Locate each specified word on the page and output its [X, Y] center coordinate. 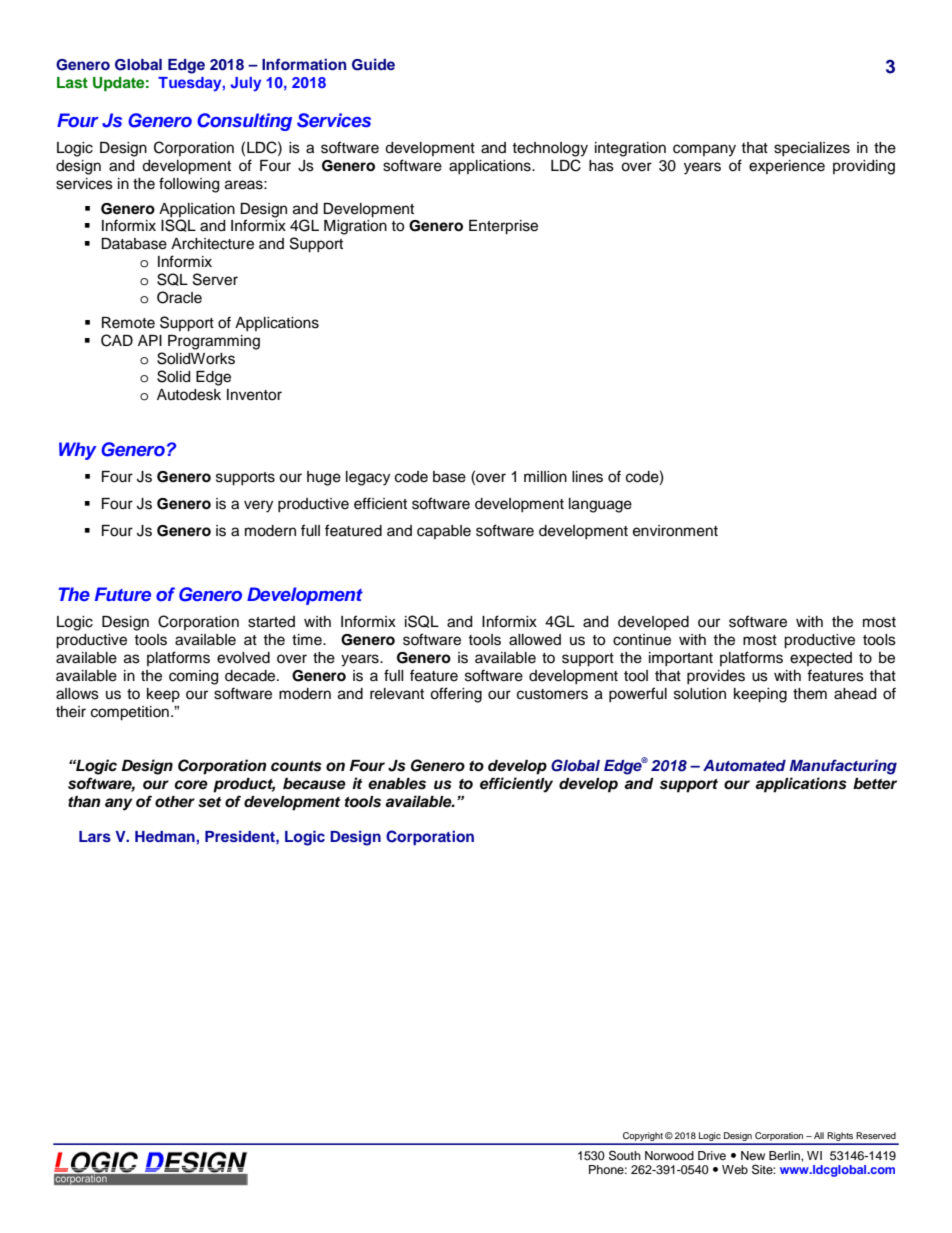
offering [456, 695]
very [258, 506]
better [875, 784]
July [245, 84]
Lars [95, 836]
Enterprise [503, 227]
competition [130, 713]
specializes [812, 149]
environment [675, 531]
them [810, 694]
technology [550, 149]
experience [787, 167]
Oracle [179, 297]
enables [397, 784]
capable [444, 532]
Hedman [166, 836]
